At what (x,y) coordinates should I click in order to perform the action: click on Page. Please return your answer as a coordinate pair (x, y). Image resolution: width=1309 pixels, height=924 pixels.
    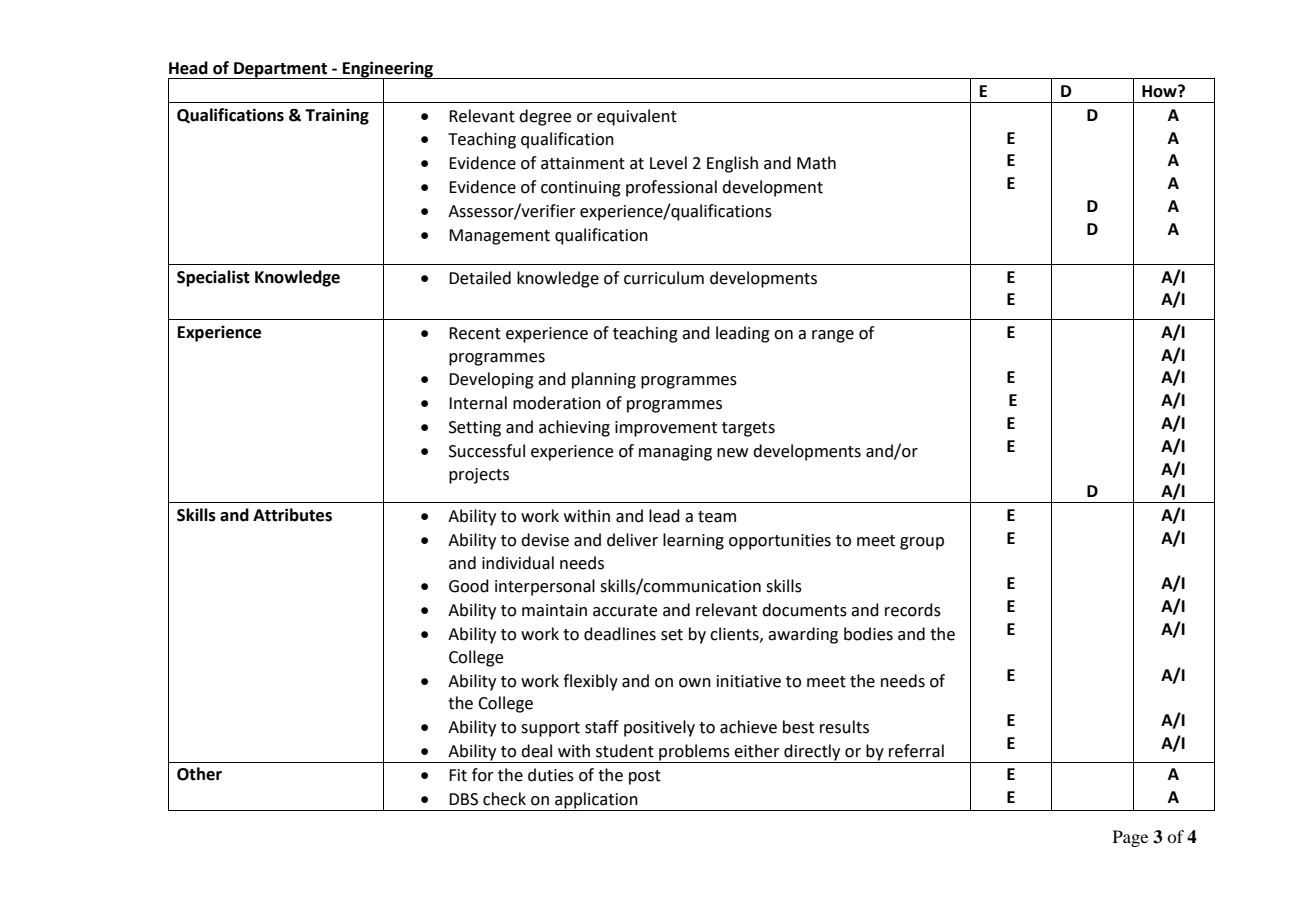
    Looking at the image, I should click on (1130, 838).
